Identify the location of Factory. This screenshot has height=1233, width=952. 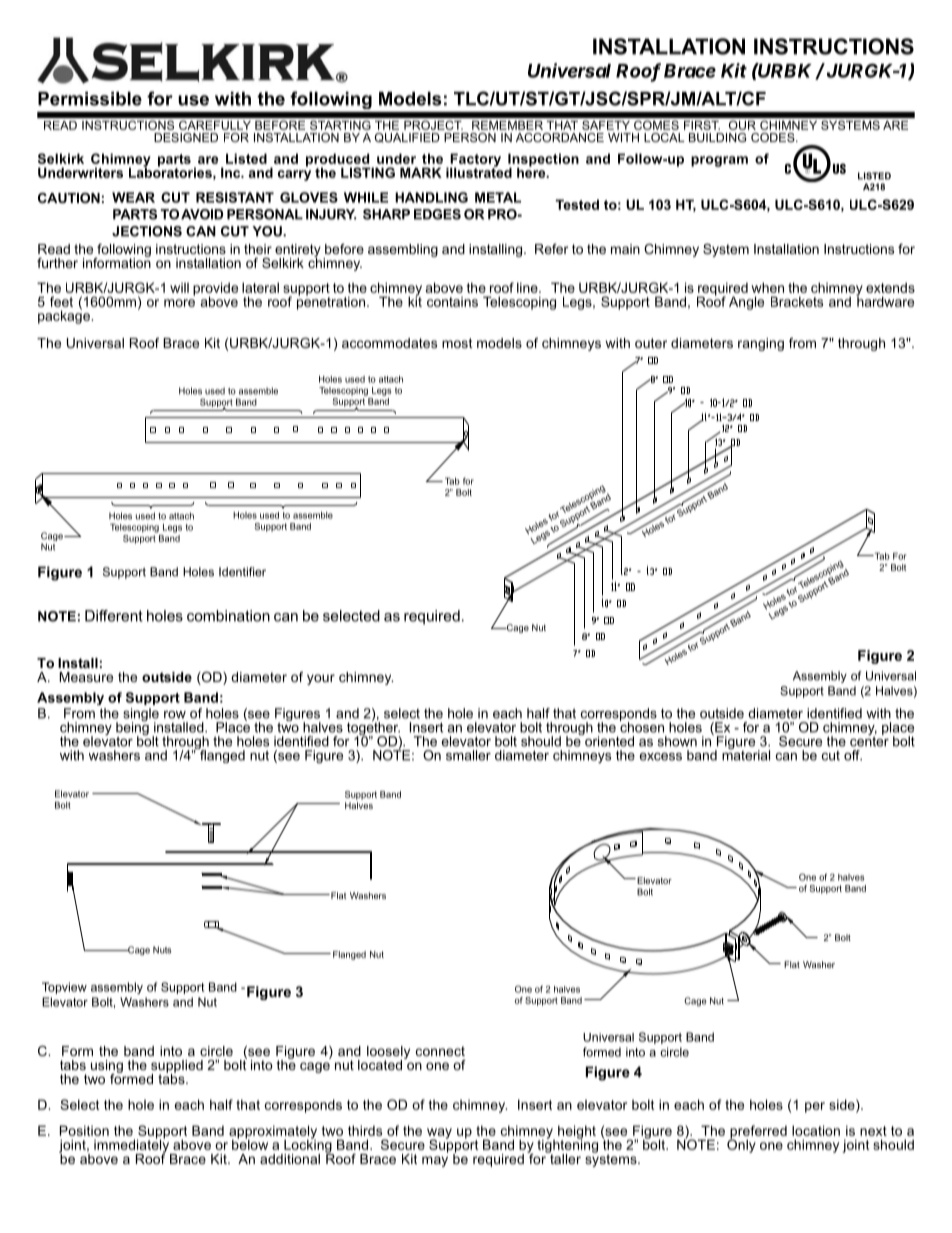
(474, 161).
